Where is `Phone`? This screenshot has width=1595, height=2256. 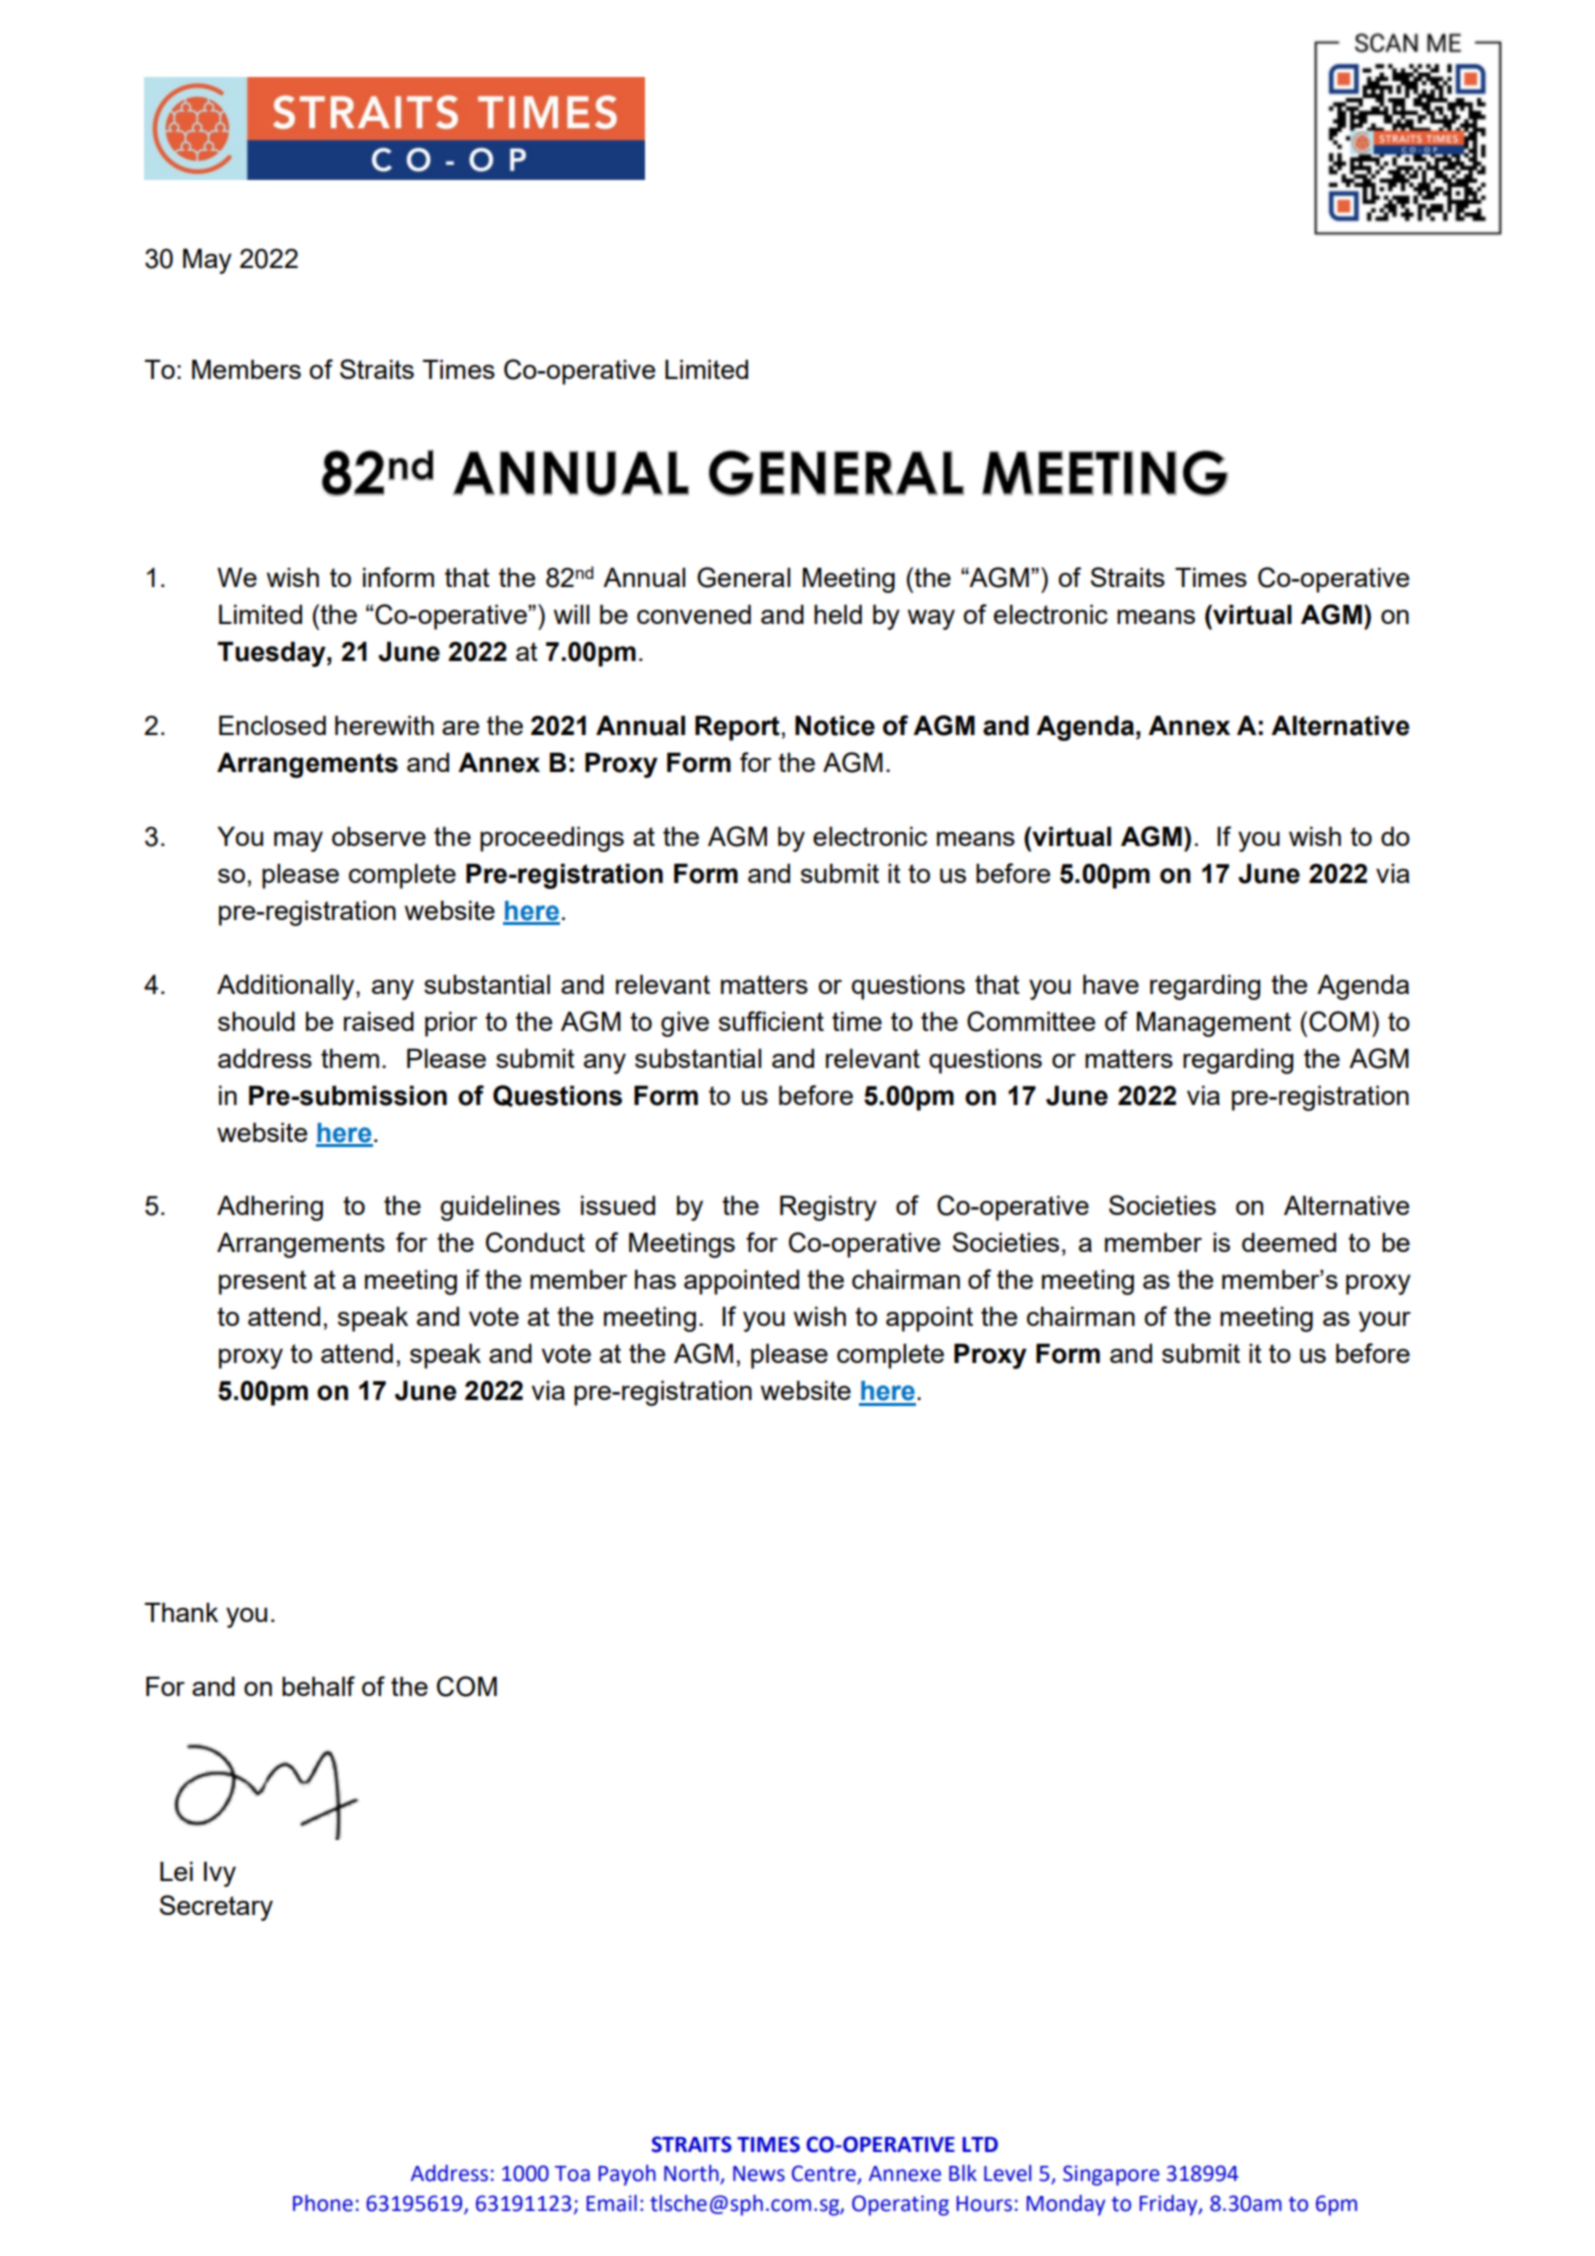
Phone is located at coordinates (323, 2203).
